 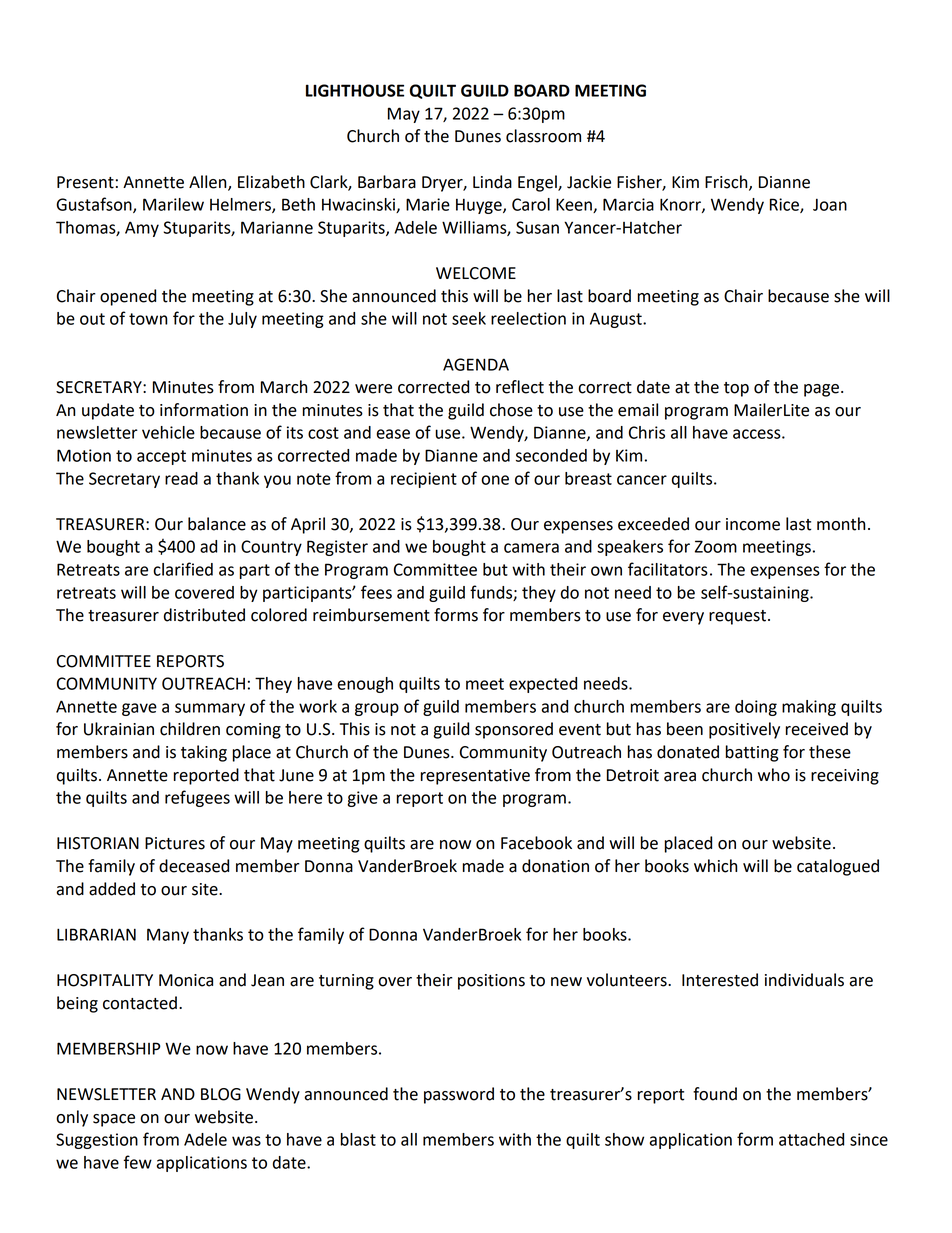 What do you see at coordinates (492, 182) in the screenshot?
I see `Linda` at bounding box center [492, 182].
